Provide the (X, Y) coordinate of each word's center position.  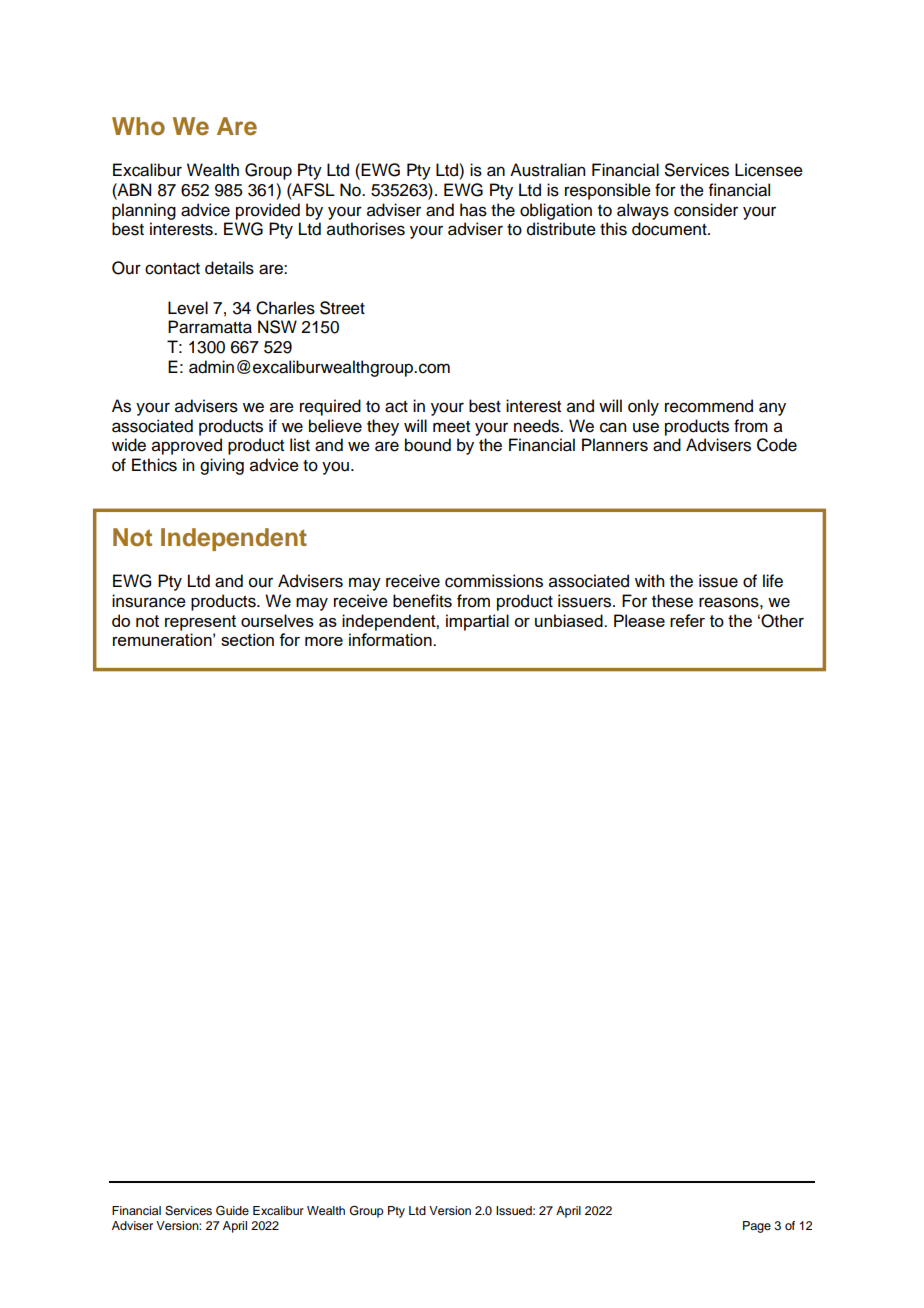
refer (687, 620)
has (473, 210)
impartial (477, 622)
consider (706, 210)
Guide (232, 1211)
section (247, 639)
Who (138, 126)
